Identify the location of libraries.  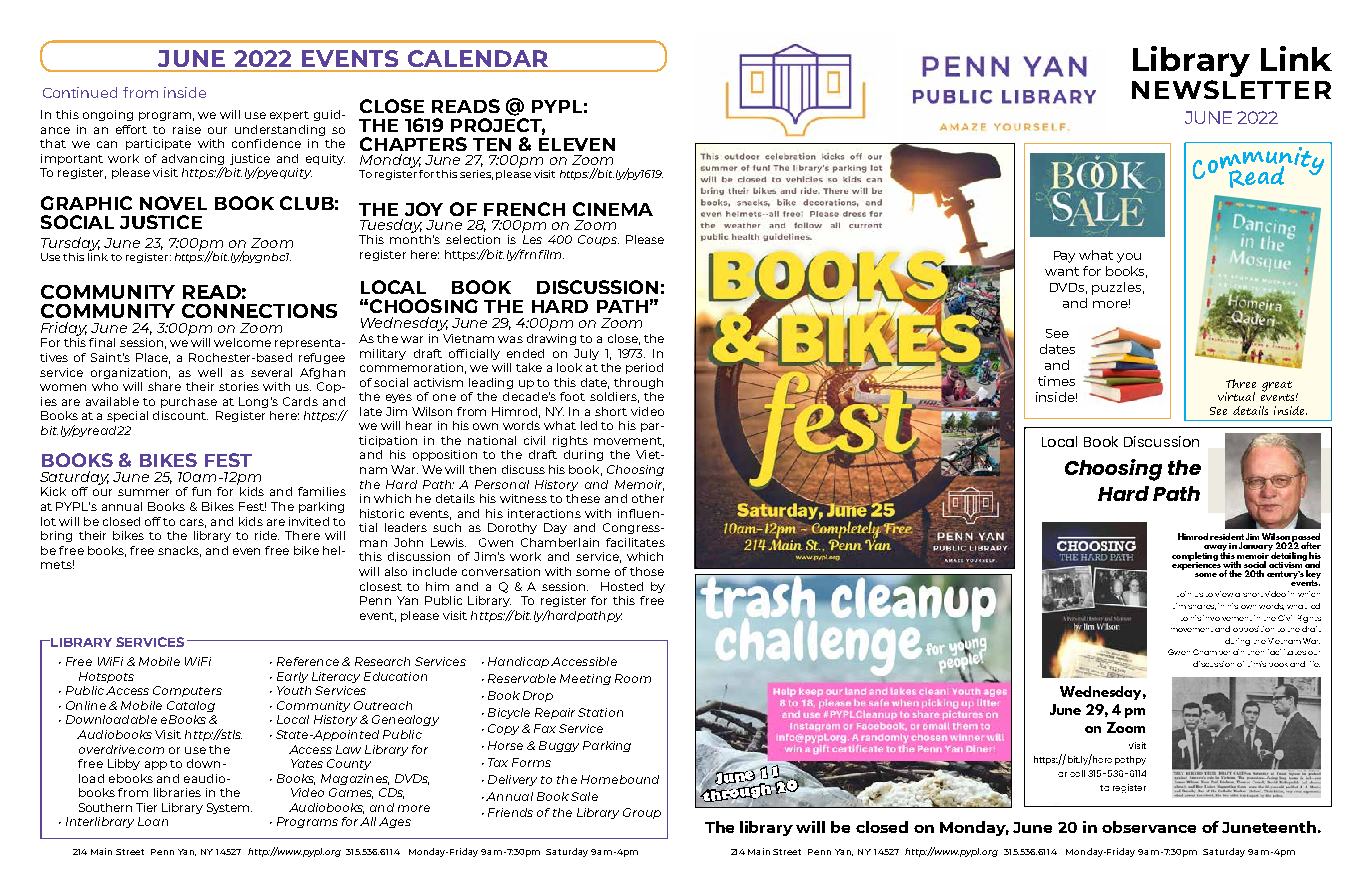
(177, 792).
